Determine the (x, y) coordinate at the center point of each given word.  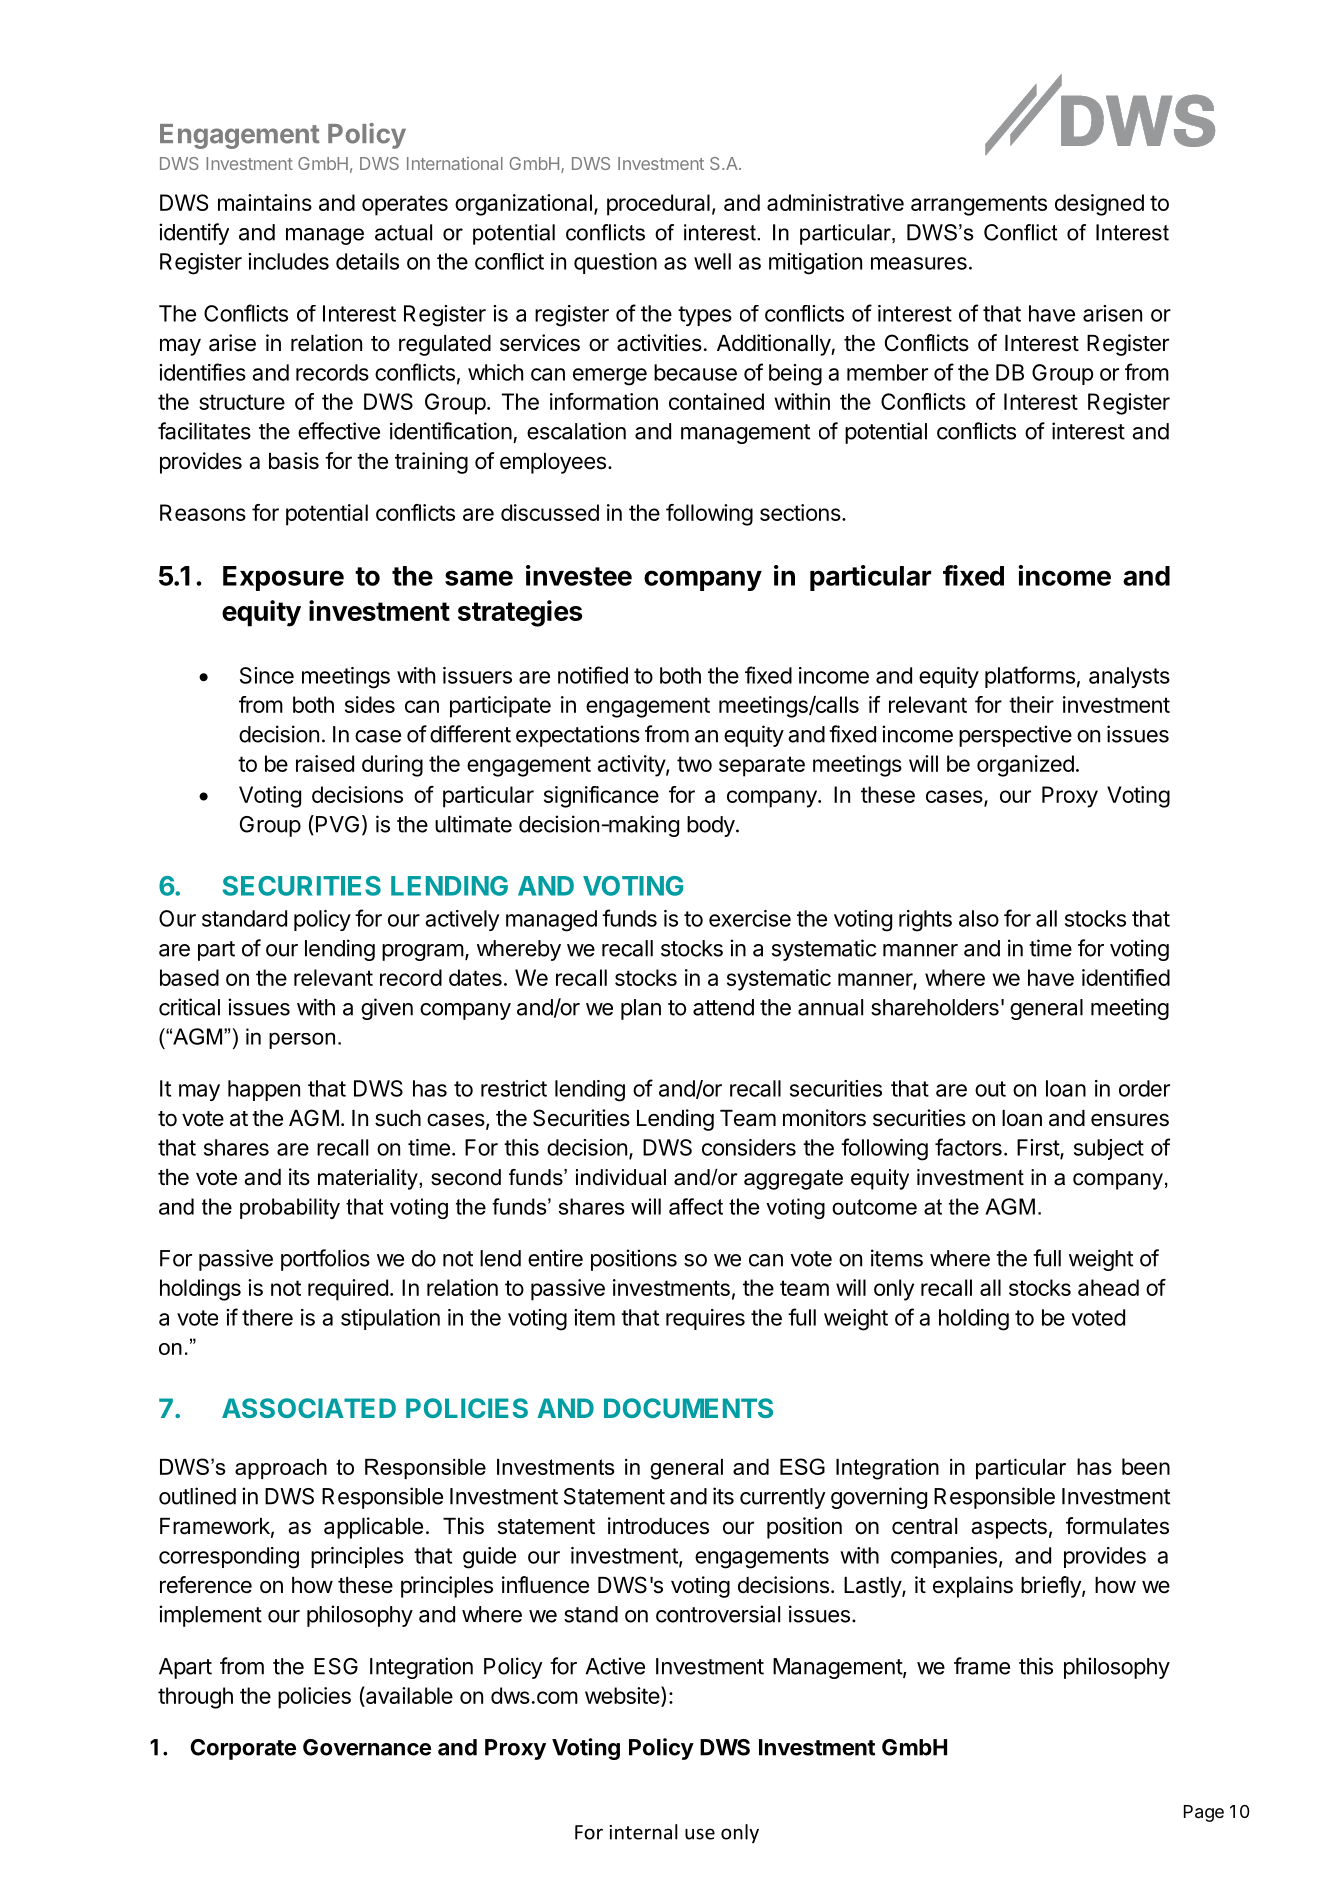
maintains (265, 202)
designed (1099, 205)
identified (1126, 977)
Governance (367, 1747)
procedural (658, 205)
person (302, 1040)
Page (1204, 1813)
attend (723, 1007)
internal (643, 1832)
